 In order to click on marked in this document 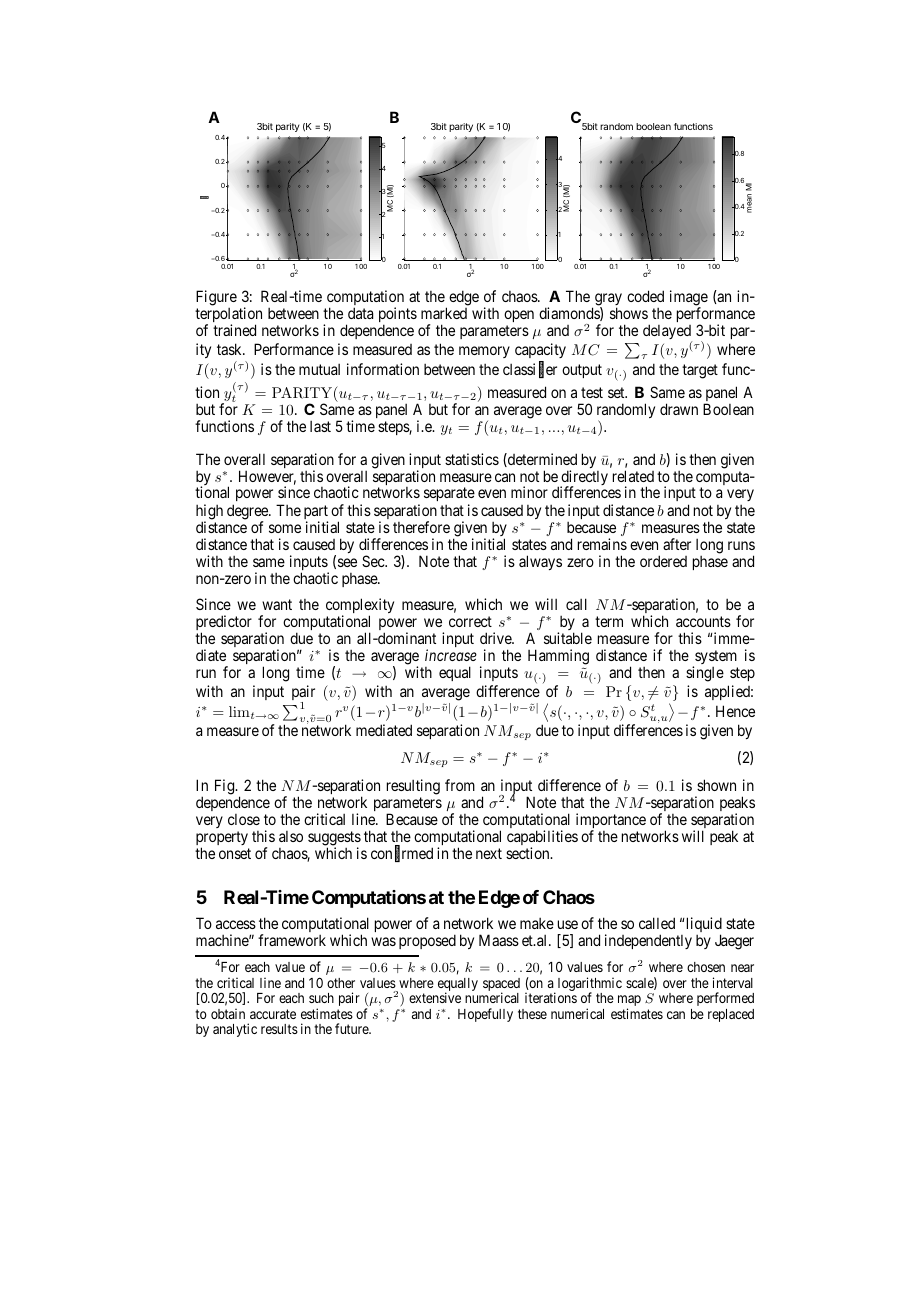, I will do `click(444, 313)`.
